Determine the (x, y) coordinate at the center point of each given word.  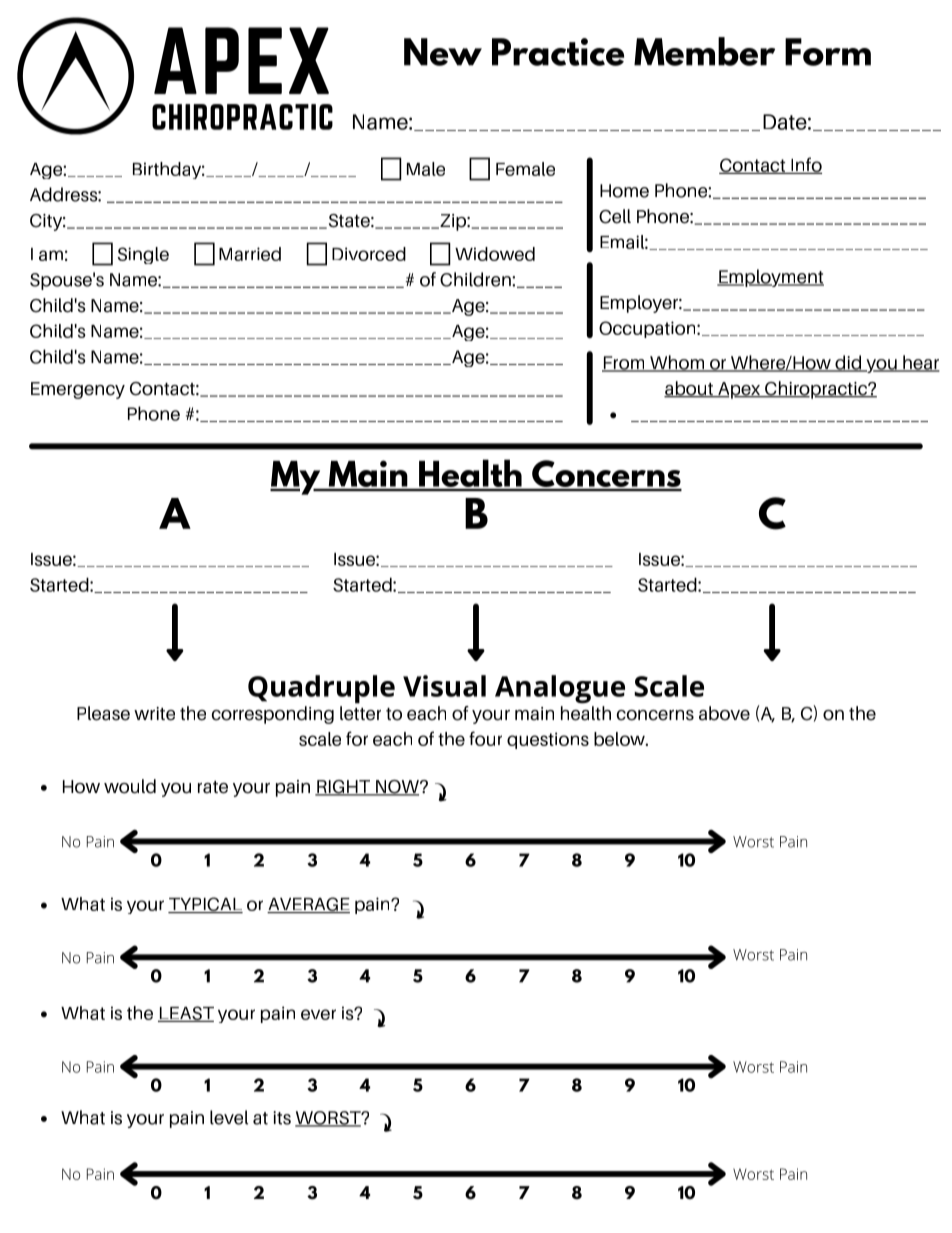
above (724, 713)
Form (828, 52)
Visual (444, 686)
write (154, 714)
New (443, 52)
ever (318, 1014)
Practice (558, 52)
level (229, 1117)
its (282, 1118)
